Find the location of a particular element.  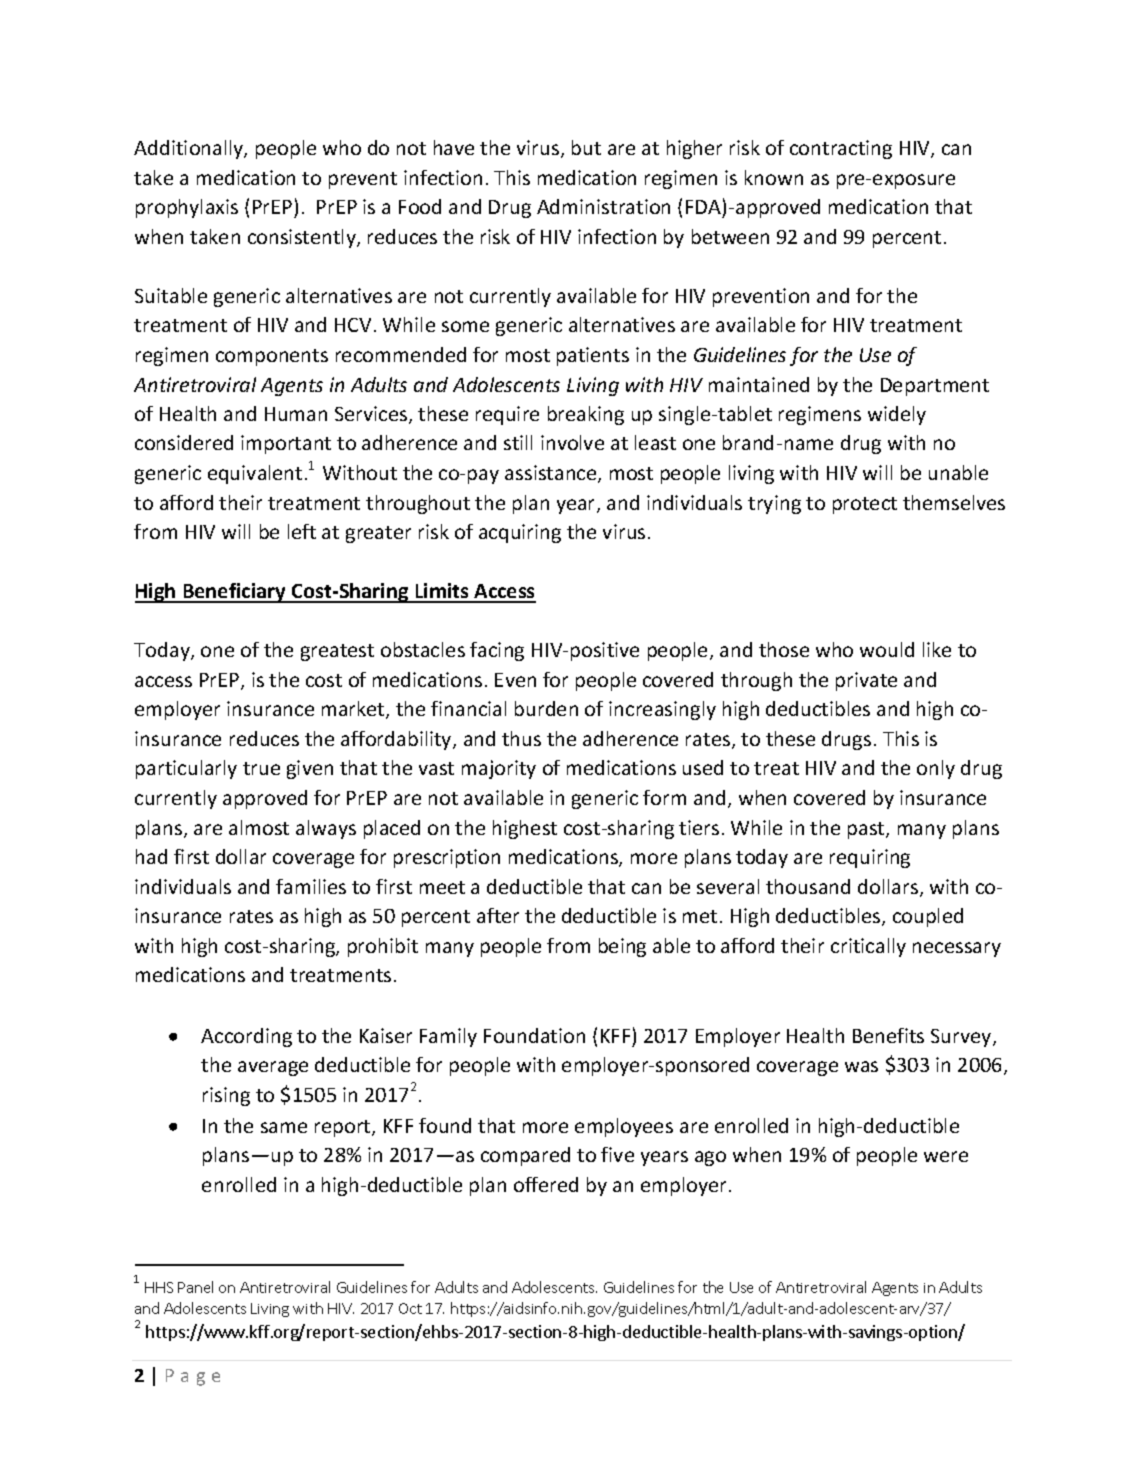

Panel is located at coordinates (195, 1287).
